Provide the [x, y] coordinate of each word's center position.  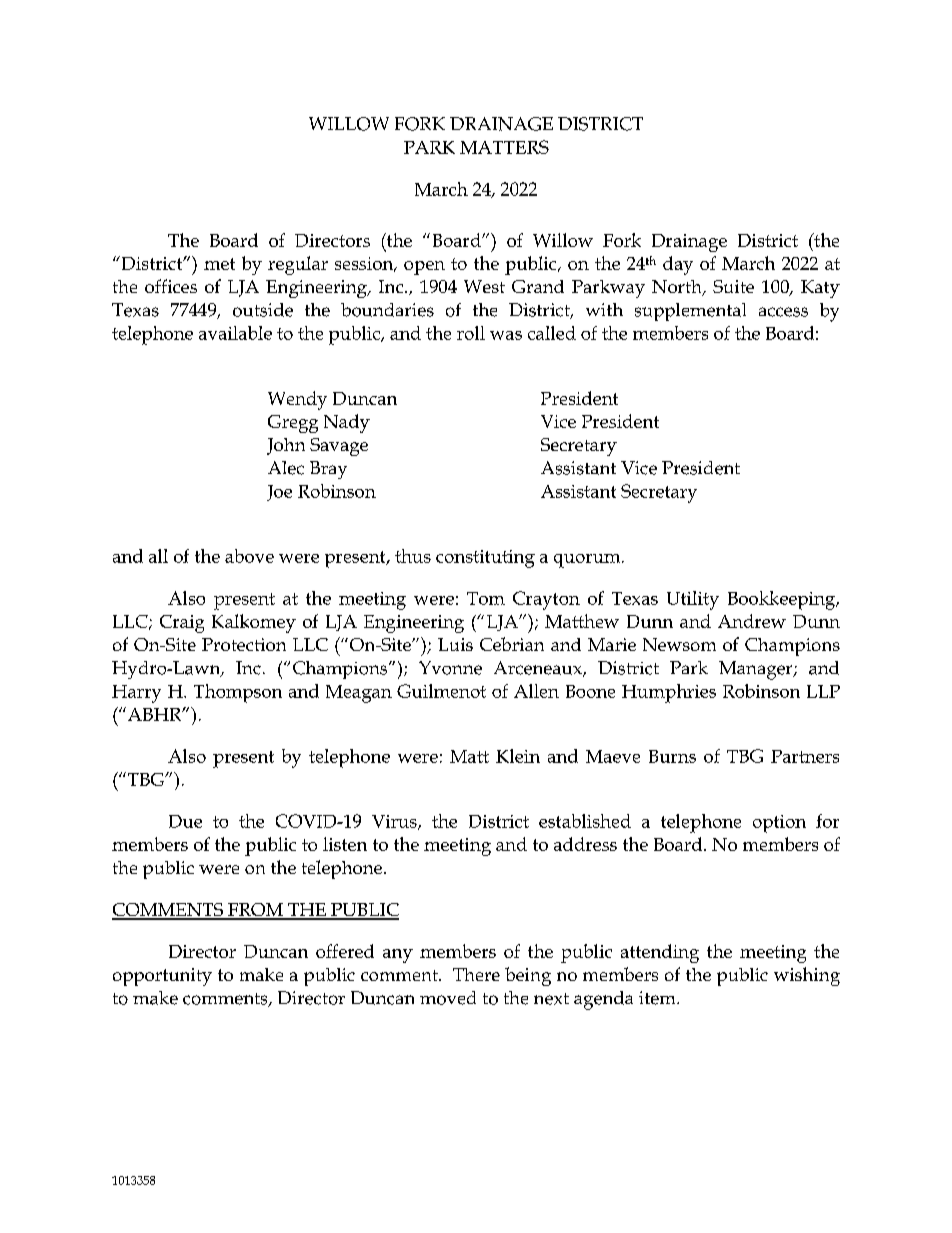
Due [185, 821]
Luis [455, 644]
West [484, 286]
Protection [244, 644]
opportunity [162, 977]
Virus [395, 822]
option [779, 824]
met [219, 264]
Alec [286, 468]
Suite [733, 286]
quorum [588, 561]
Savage [339, 447]
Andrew [752, 621]
